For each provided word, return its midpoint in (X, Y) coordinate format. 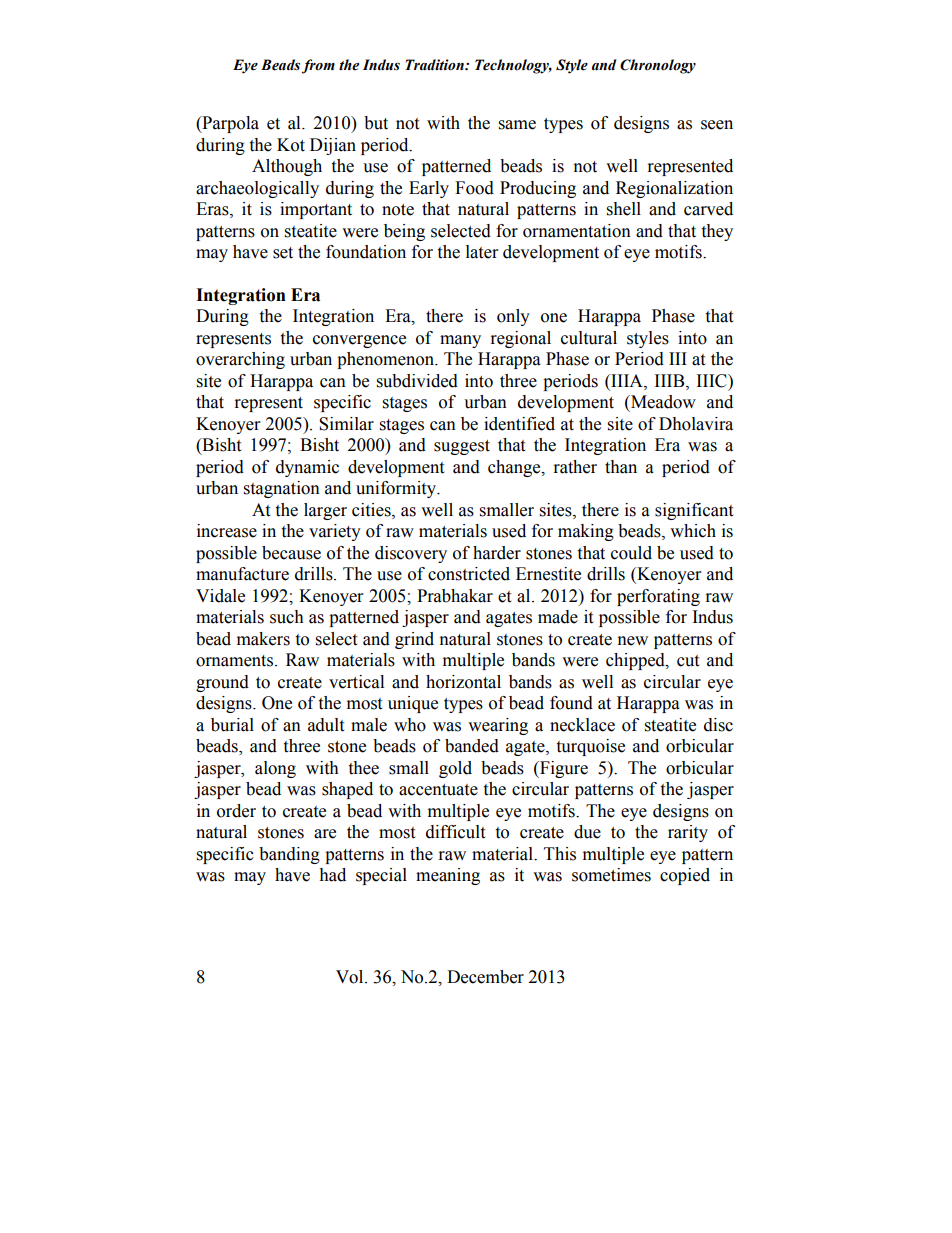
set (283, 253)
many (460, 341)
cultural (589, 338)
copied (685, 876)
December (485, 977)
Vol (351, 977)
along (275, 769)
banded (472, 746)
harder (497, 553)
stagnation (282, 489)
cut (688, 661)
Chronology (658, 66)
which (693, 531)
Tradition (435, 65)
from (318, 66)
